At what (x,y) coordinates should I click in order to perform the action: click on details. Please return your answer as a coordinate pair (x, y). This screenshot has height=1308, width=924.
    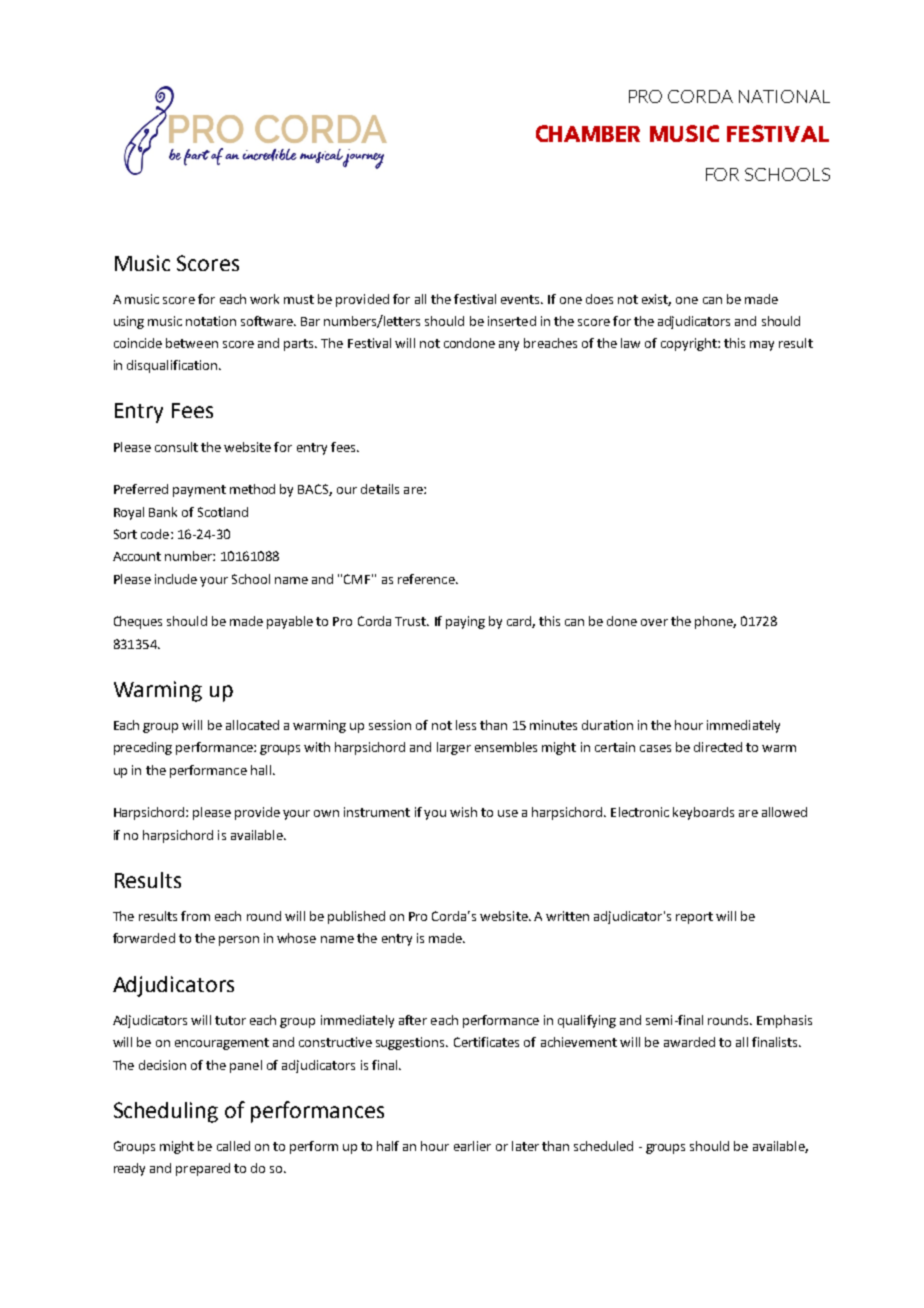
    Looking at the image, I should click on (380, 489).
